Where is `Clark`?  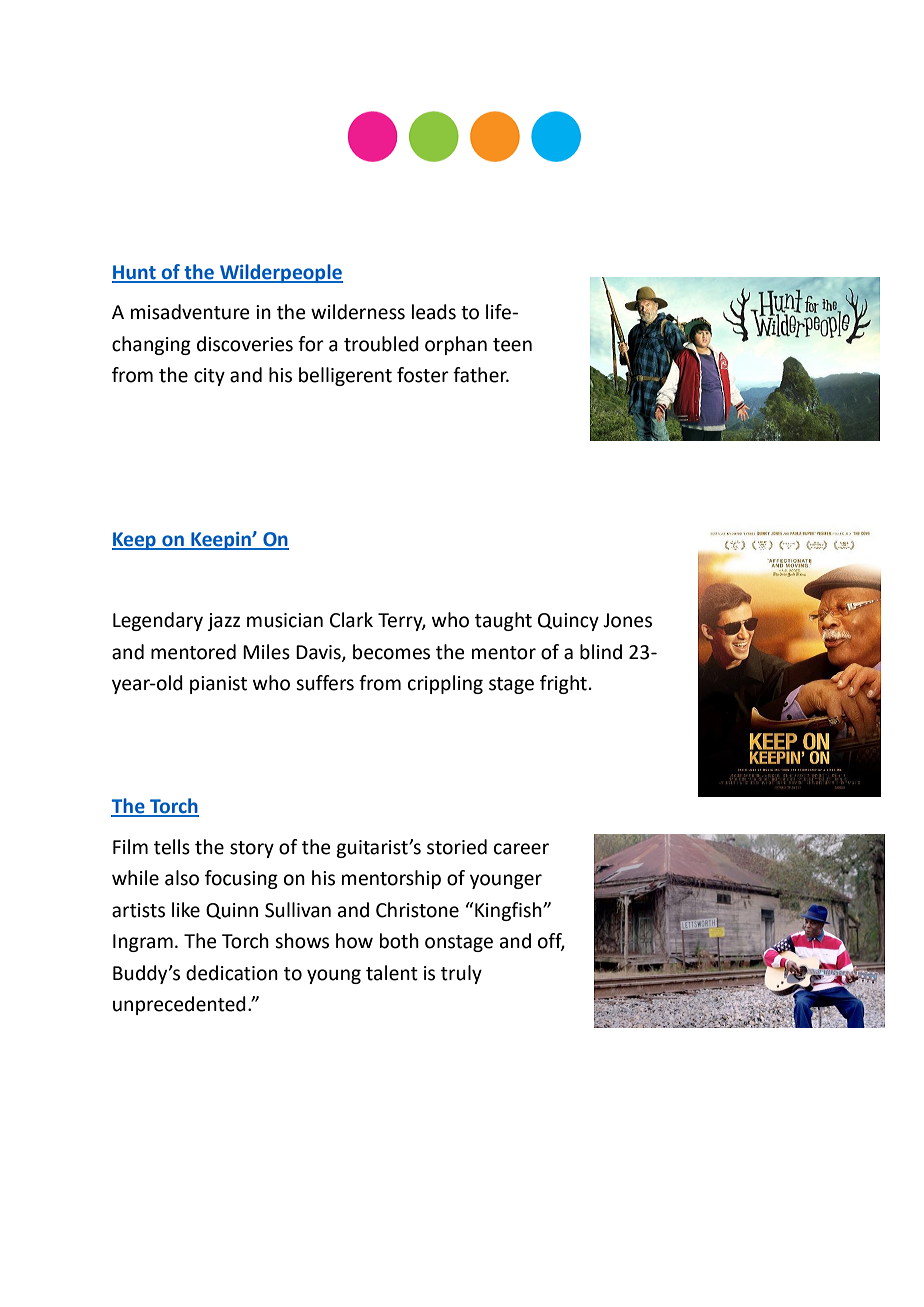 Clark is located at coordinates (351, 620).
